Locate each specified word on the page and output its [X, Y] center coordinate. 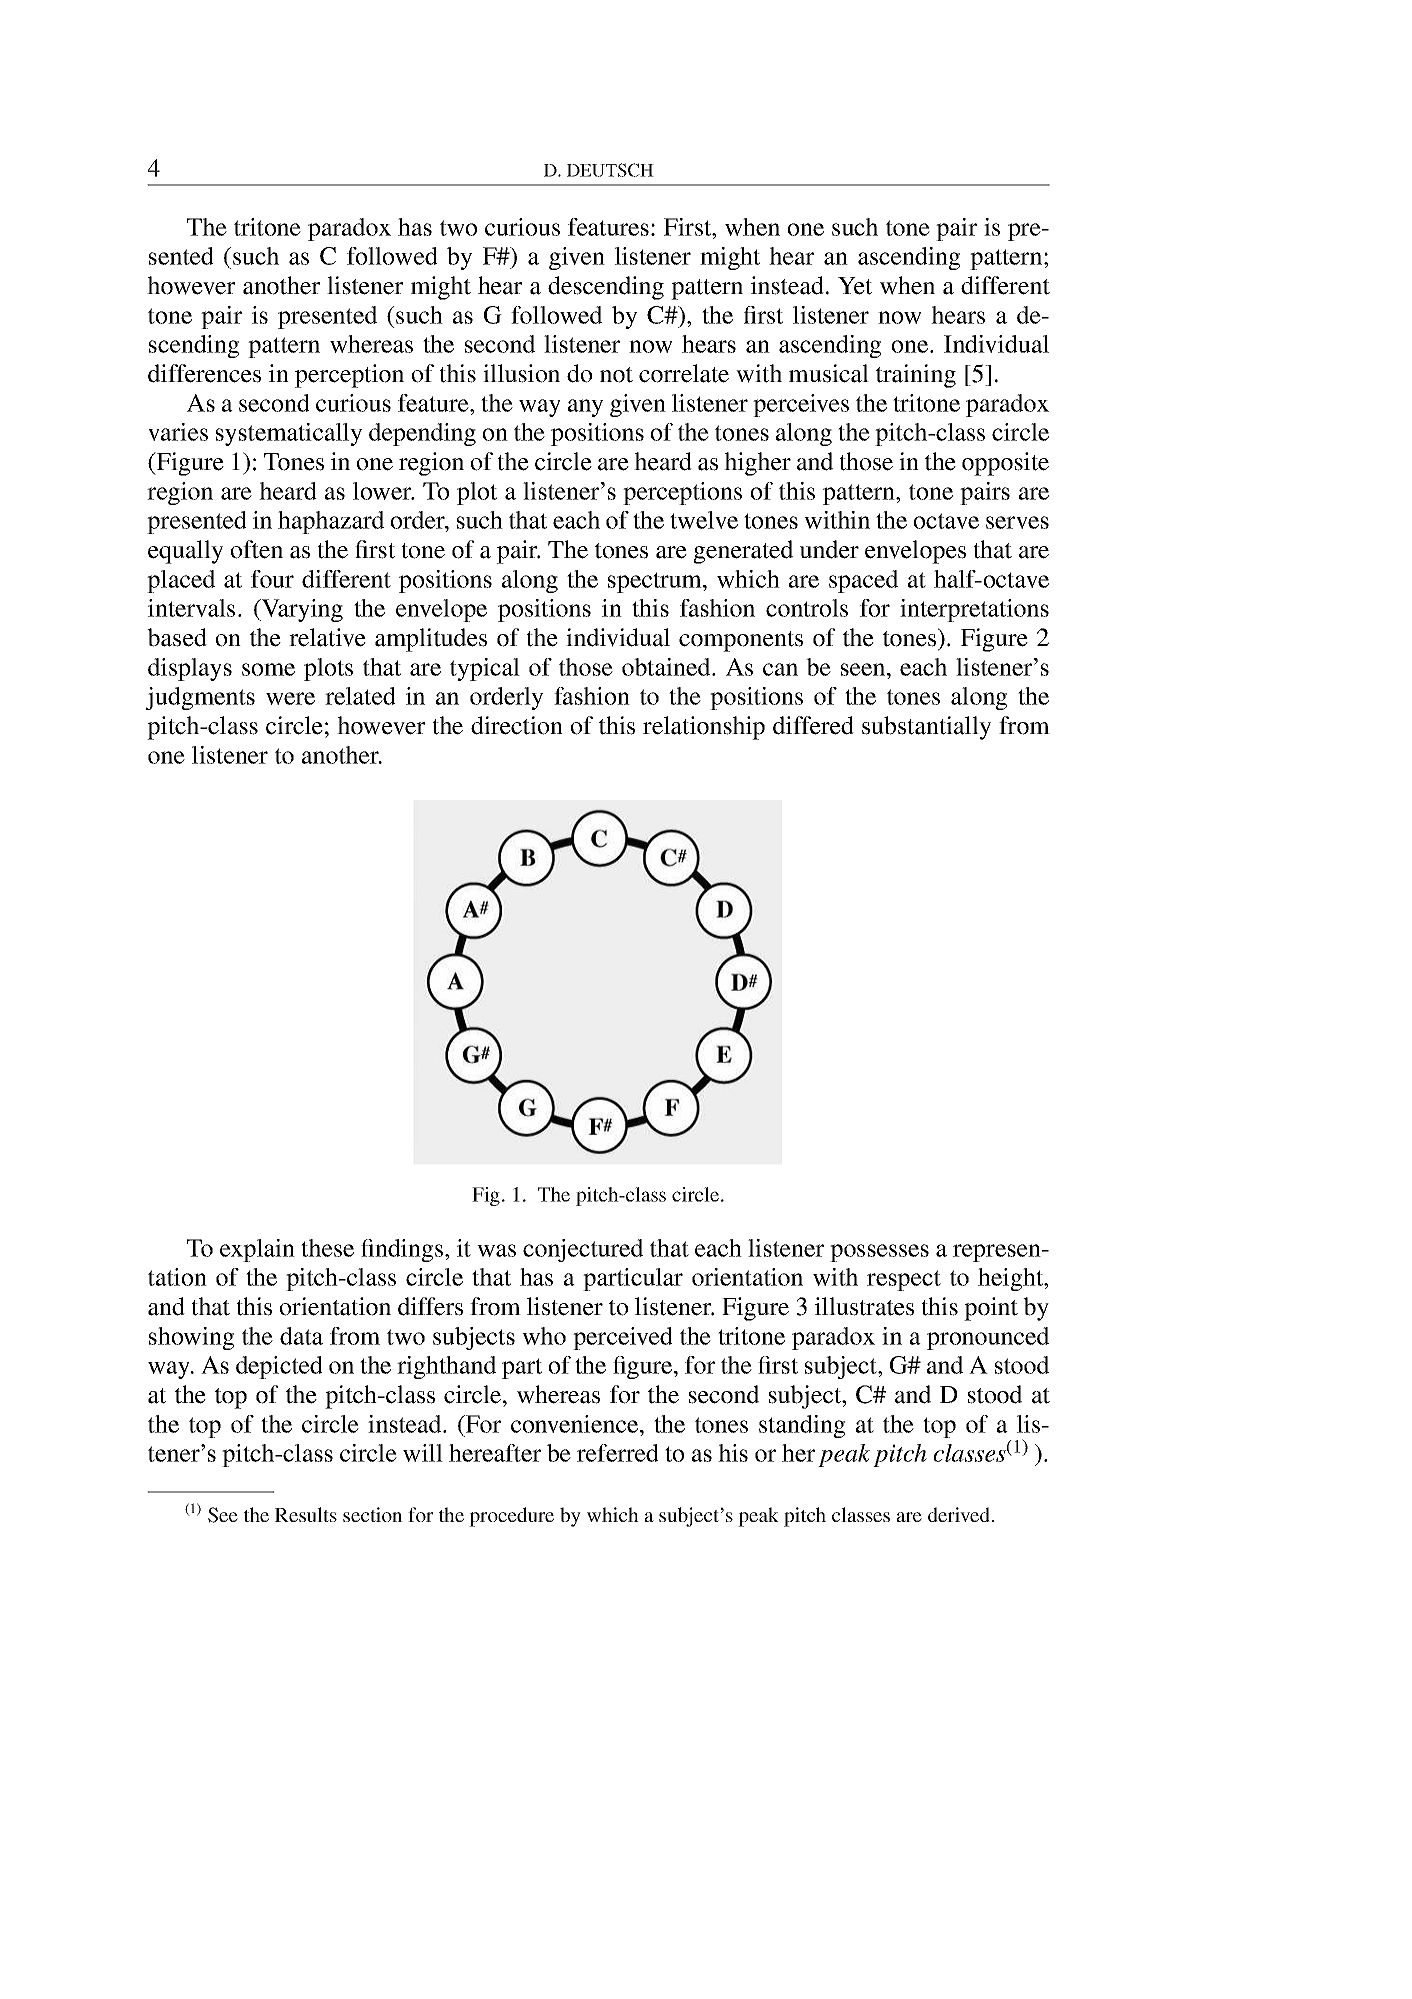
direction [517, 725]
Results [306, 1514]
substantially [926, 728]
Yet [855, 286]
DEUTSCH [610, 170]
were [290, 698]
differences [204, 373]
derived [960, 1514]
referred [618, 1453]
